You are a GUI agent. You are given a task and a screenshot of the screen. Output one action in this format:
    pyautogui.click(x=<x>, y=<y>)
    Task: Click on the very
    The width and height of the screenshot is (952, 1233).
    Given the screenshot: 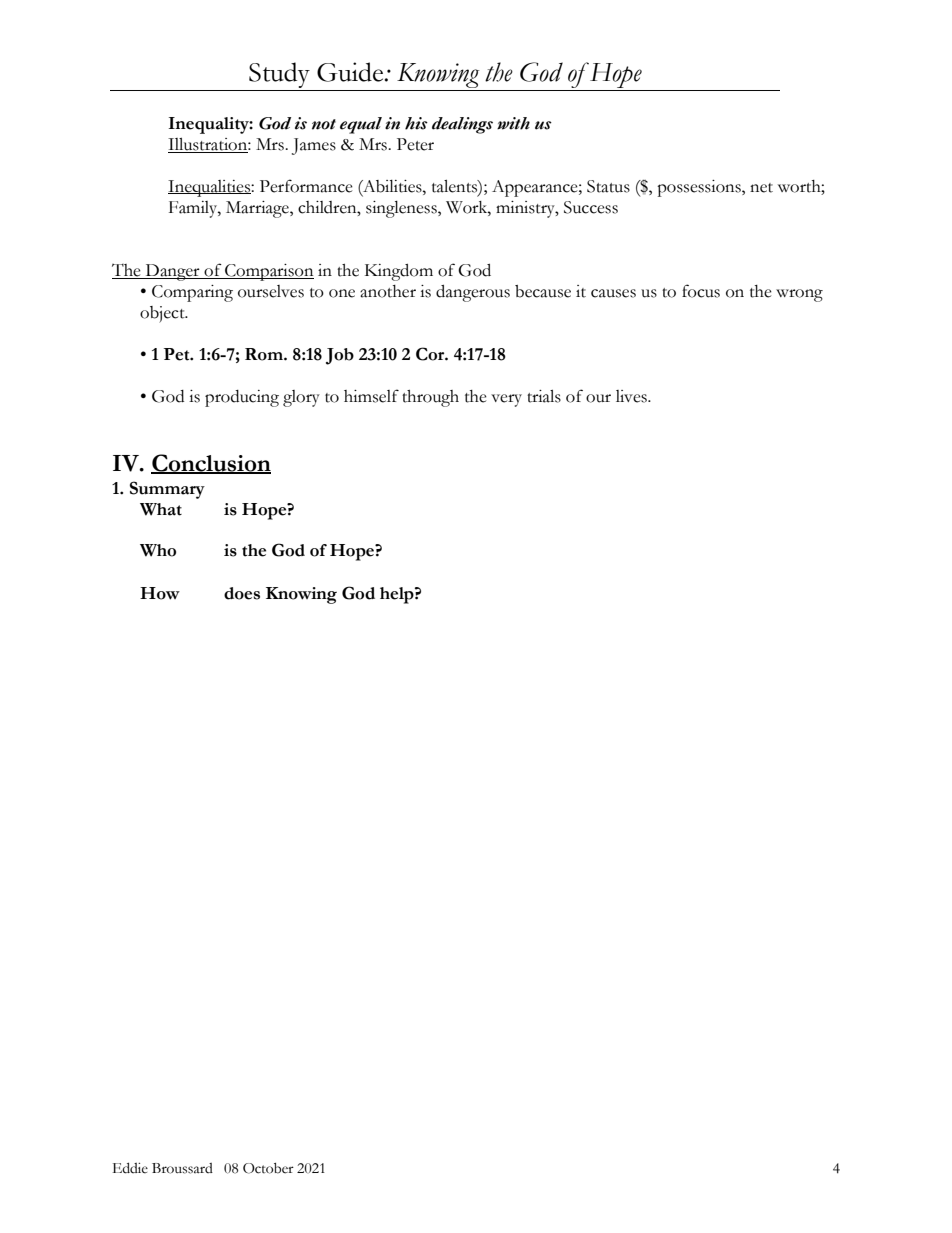 What is the action you would take?
    pyautogui.click(x=506, y=400)
